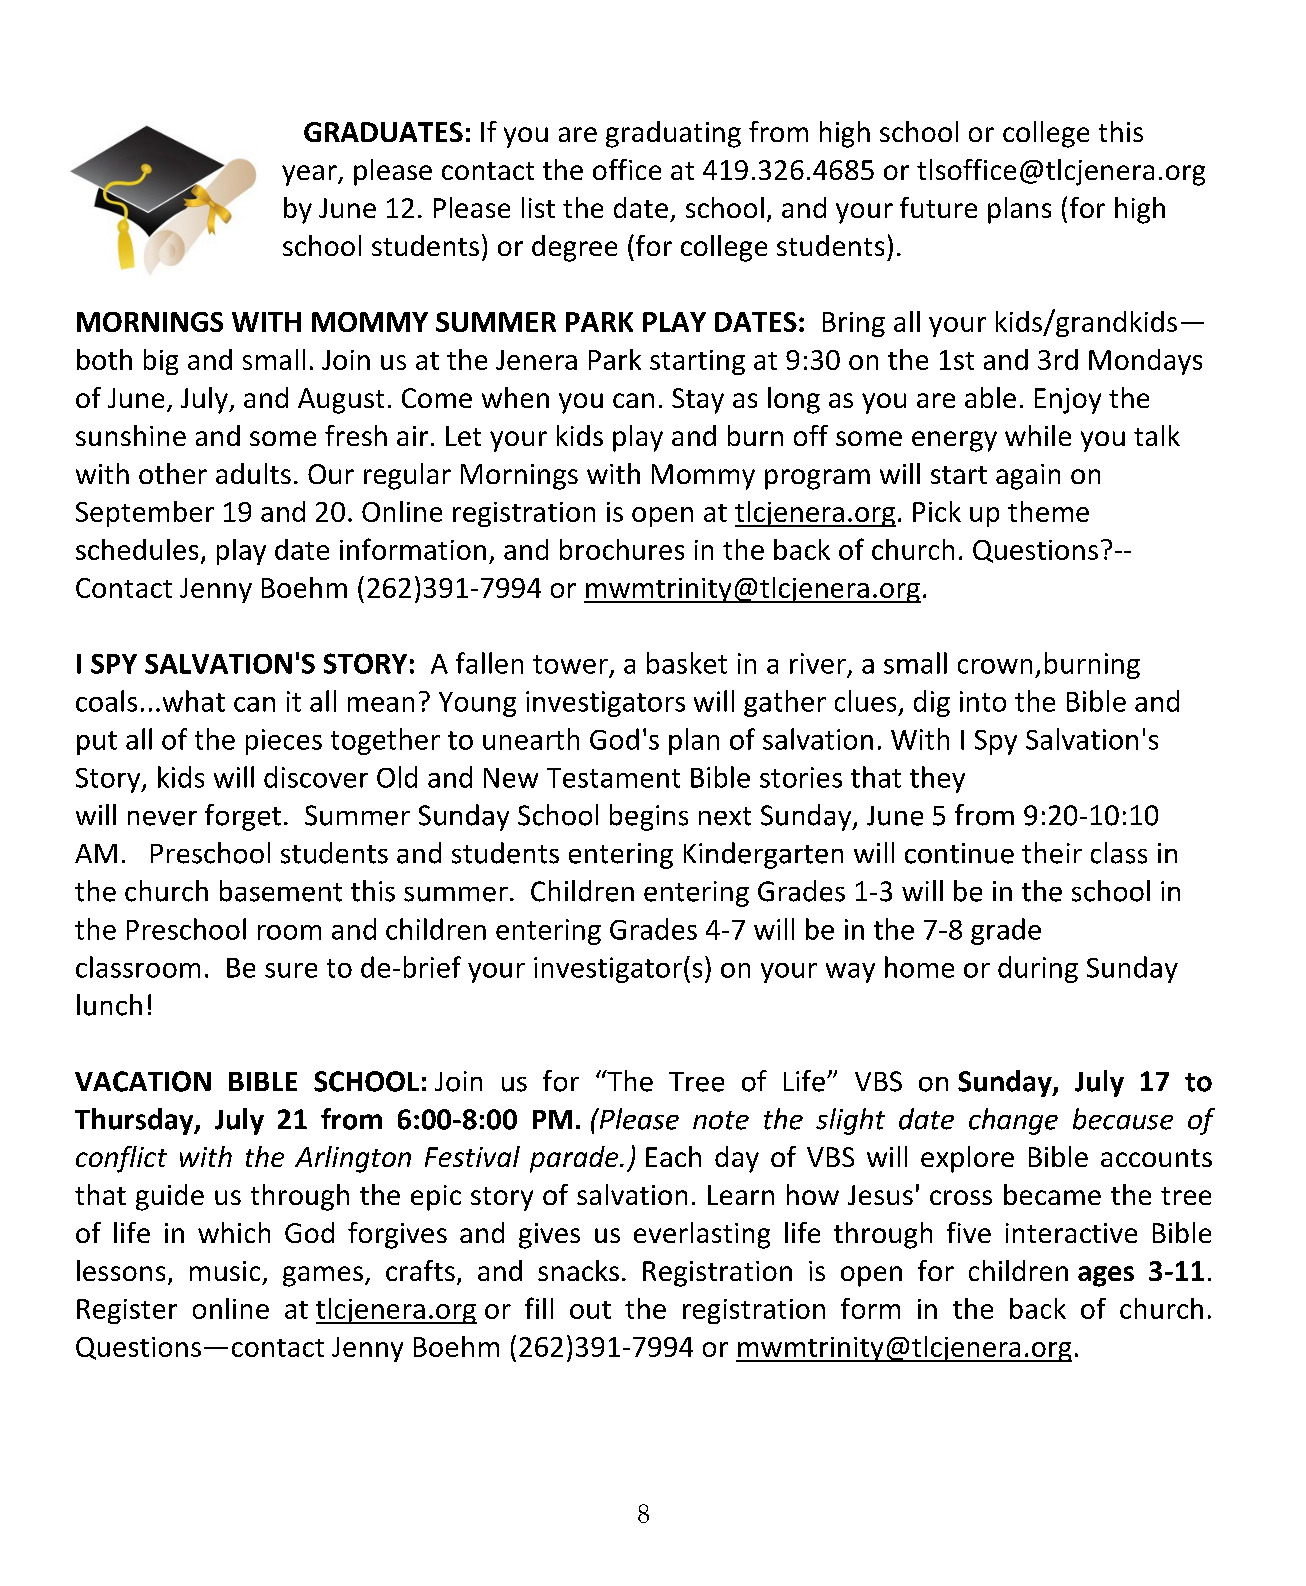 The width and height of the document is (1306, 1586). What do you see at coordinates (983, 701) in the document?
I see `into` at bounding box center [983, 701].
